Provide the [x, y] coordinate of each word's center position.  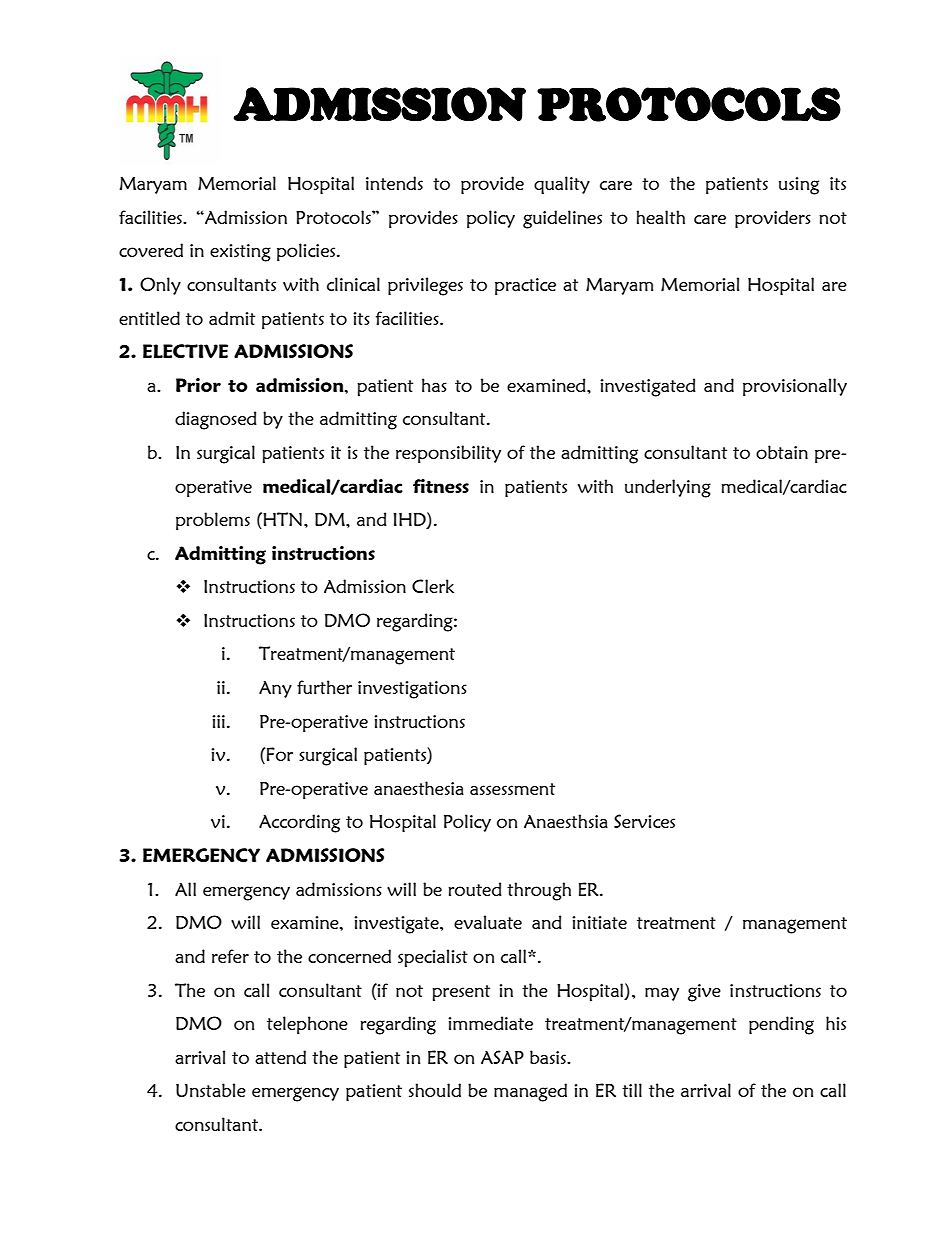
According [299, 823]
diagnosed [216, 420]
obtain [782, 452]
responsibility [448, 454]
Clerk [433, 586]
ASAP [502, 1057]
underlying [668, 488]
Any [275, 689]
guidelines [562, 219]
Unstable [211, 1090]
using [799, 186]
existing [240, 253]
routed [475, 889]
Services [644, 821]
